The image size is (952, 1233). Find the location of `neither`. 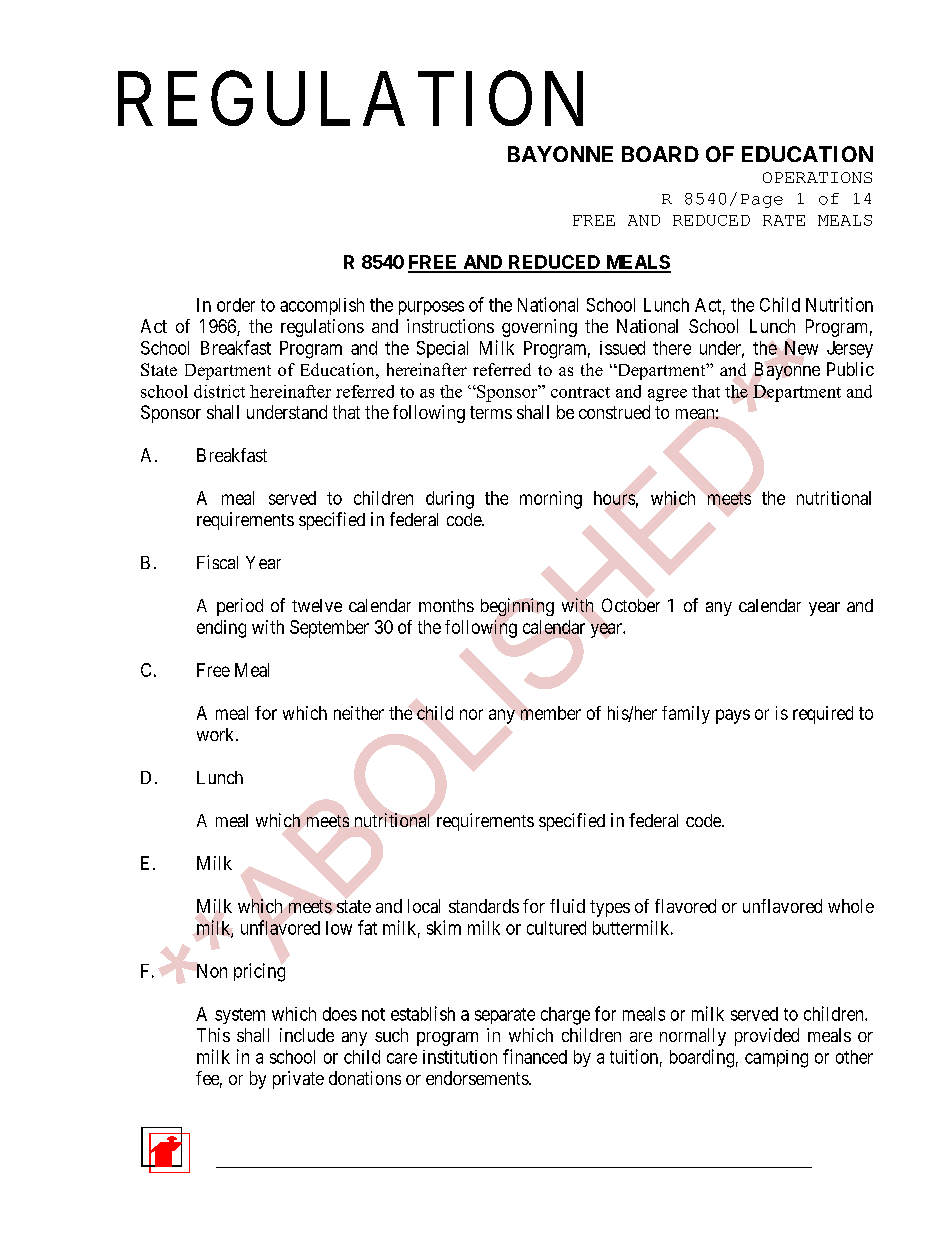

neither is located at coordinates (359, 713).
